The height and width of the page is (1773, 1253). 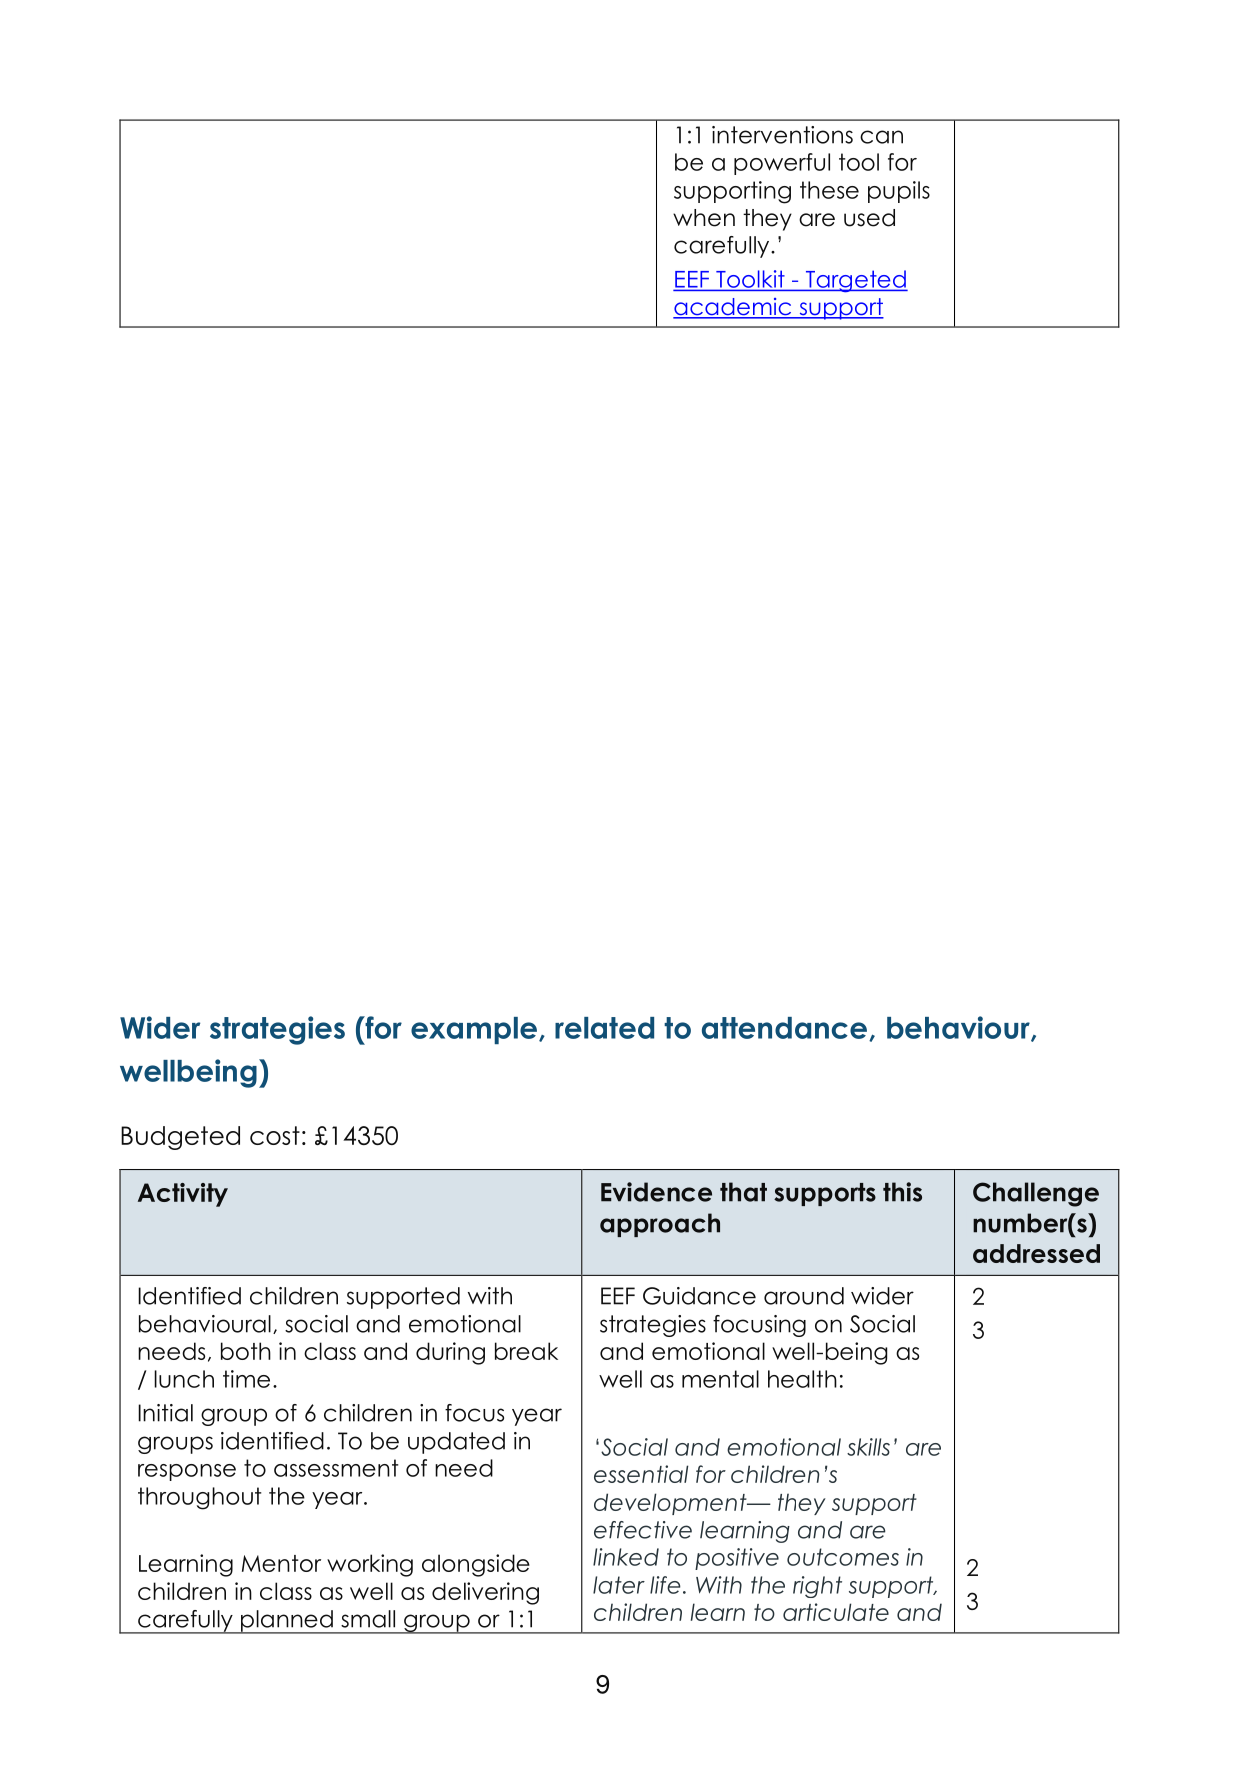 I want to click on example, so click(x=474, y=1030).
